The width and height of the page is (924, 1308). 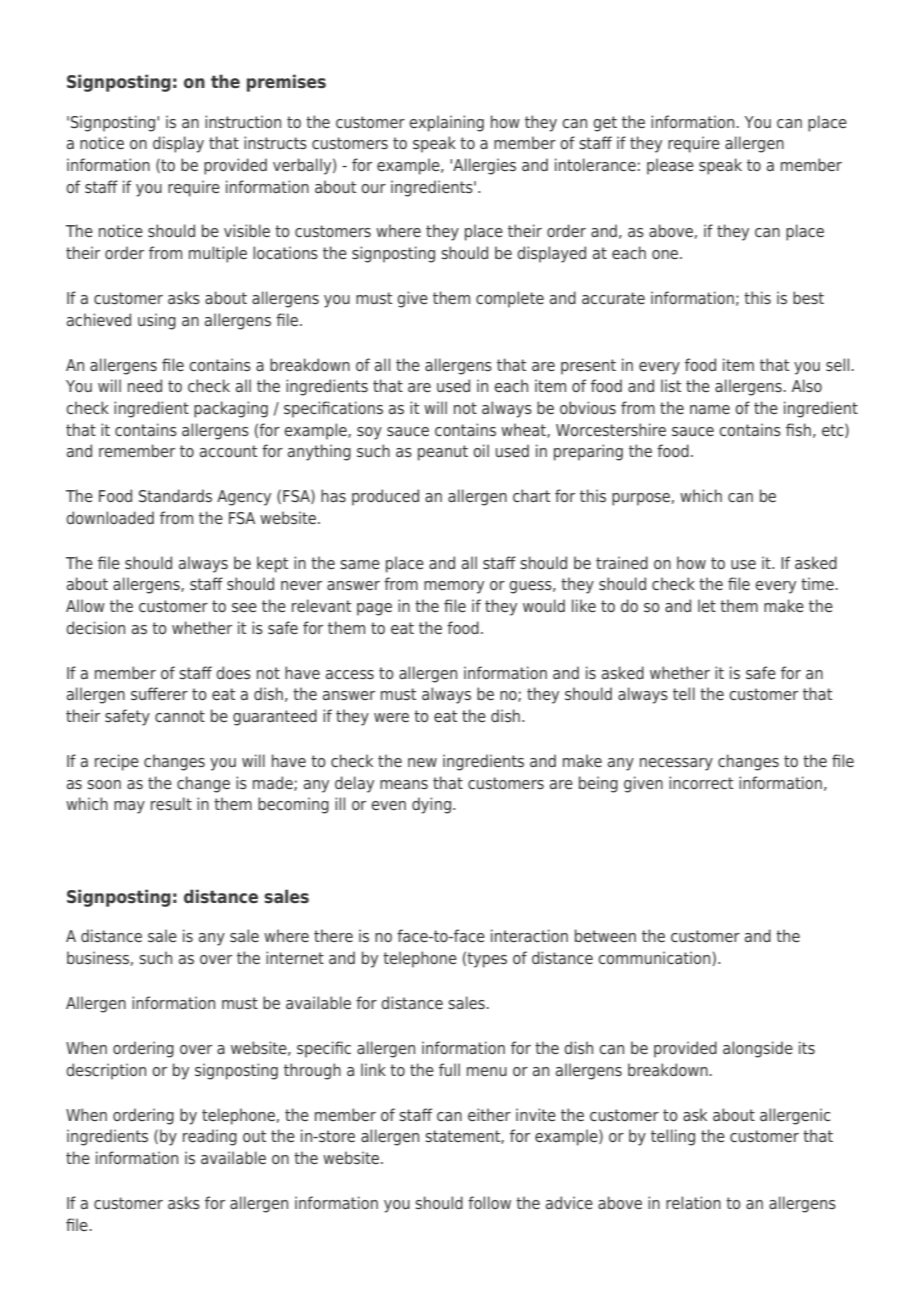 I want to click on wheat, so click(x=524, y=430).
